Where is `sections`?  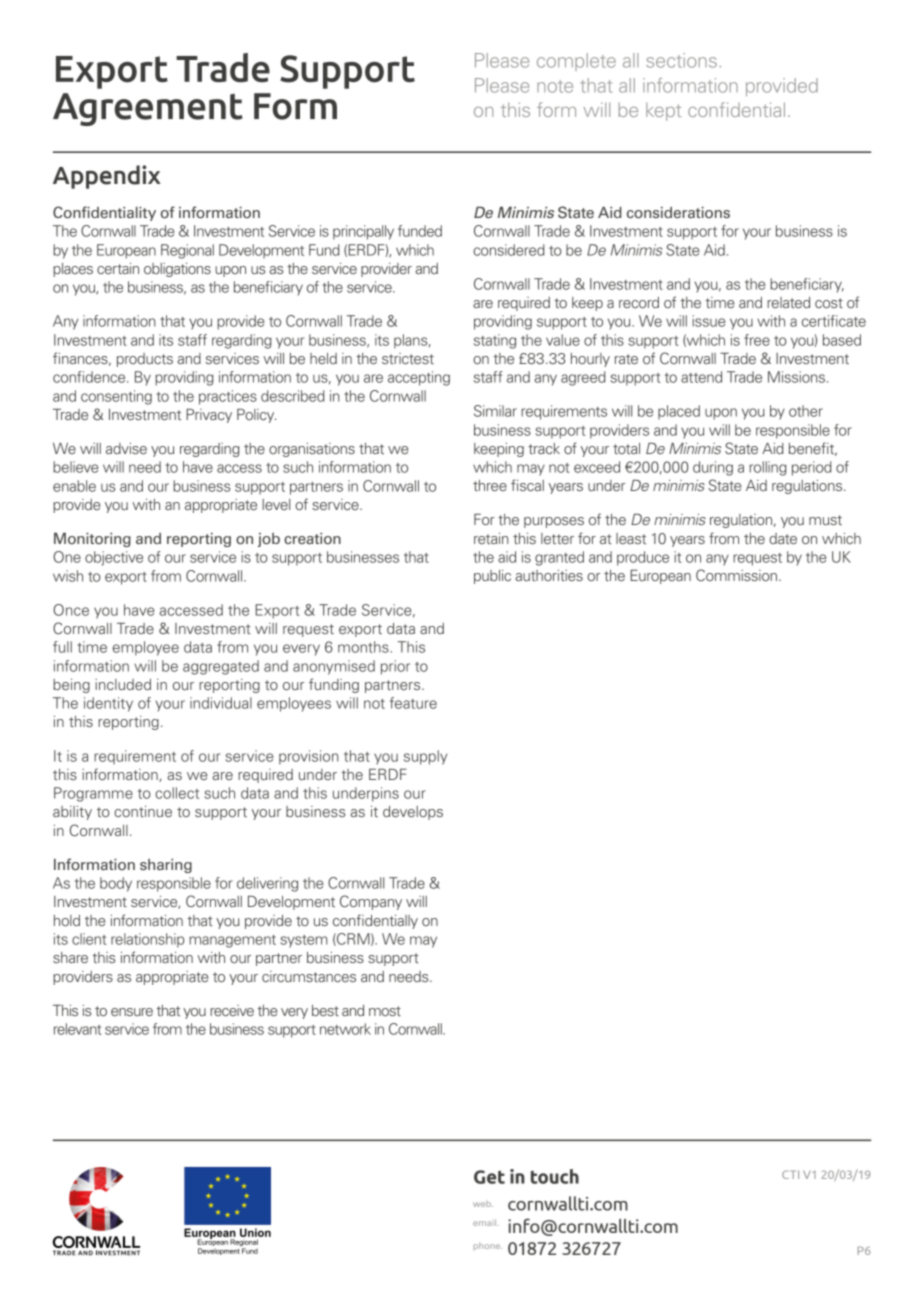 sections is located at coordinates (681, 60).
